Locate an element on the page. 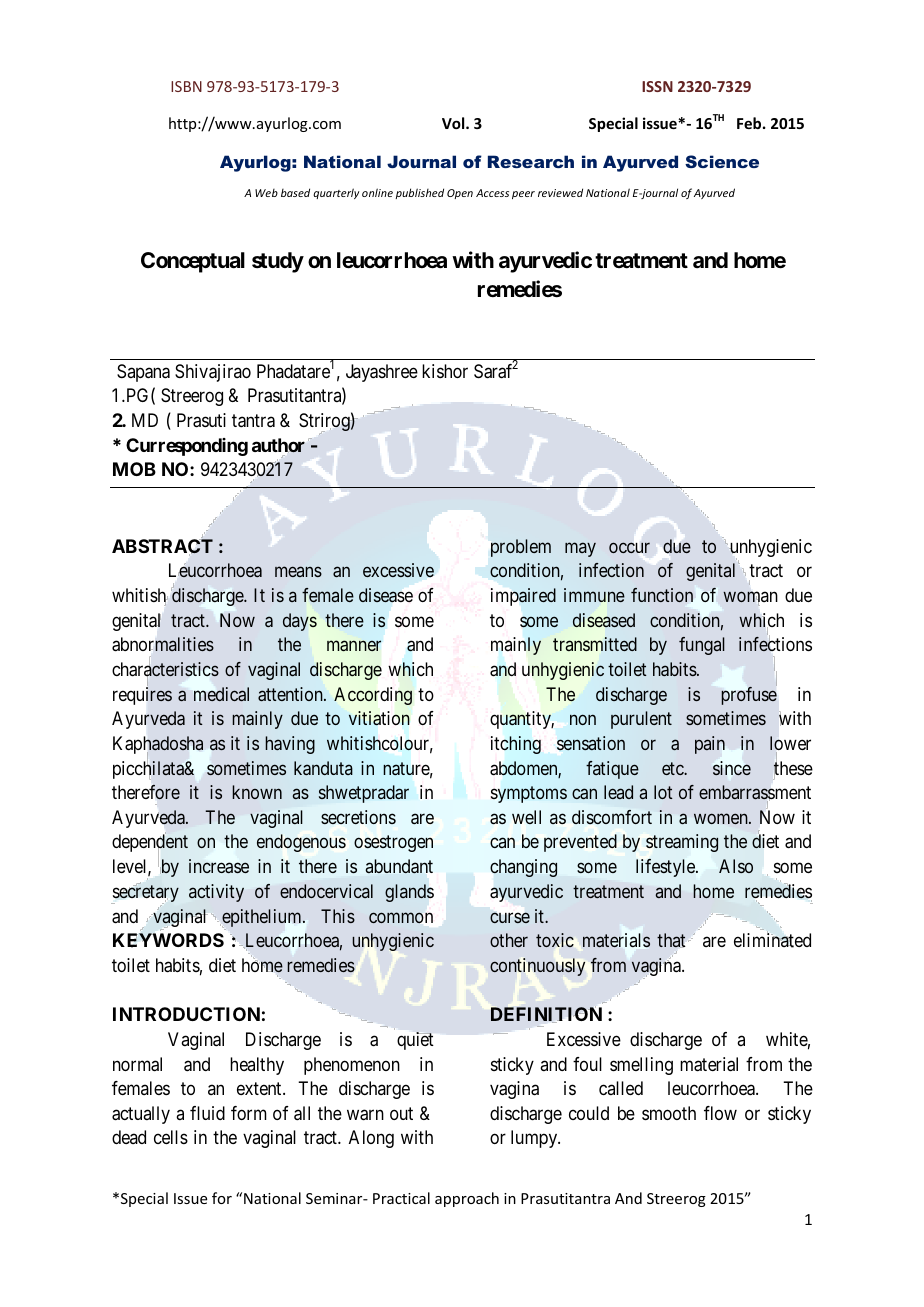 This page has height=1307, width=924. occur is located at coordinates (629, 547).
